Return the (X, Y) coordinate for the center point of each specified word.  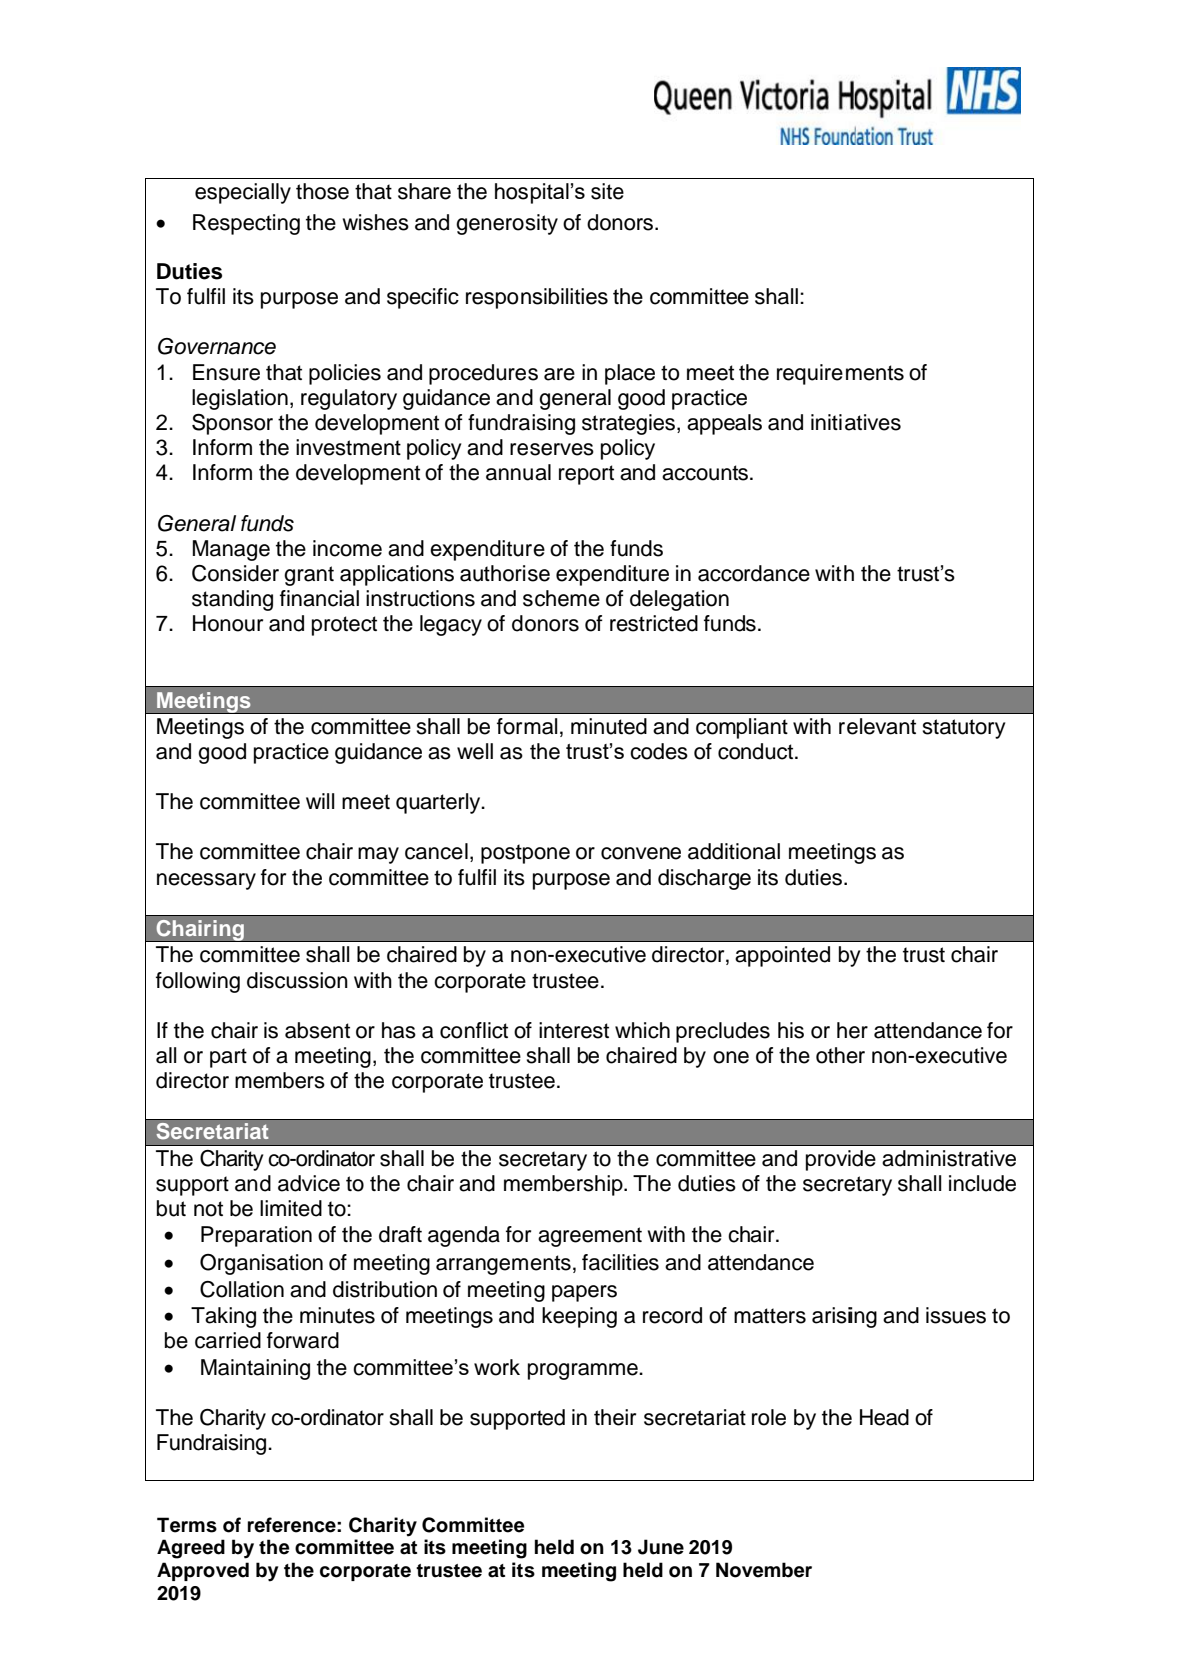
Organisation (261, 1264)
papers (584, 1293)
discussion (297, 980)
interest (574, 1030)
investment (348, 447)
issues (956, 1315)
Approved (203, 1571)
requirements (840, 374)
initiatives (856, 422)
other (840, 1055)
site (607, 191)
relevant (877, 726)
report (586, 475)
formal (527, 726)
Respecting (246, 224)
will (320, 801)
